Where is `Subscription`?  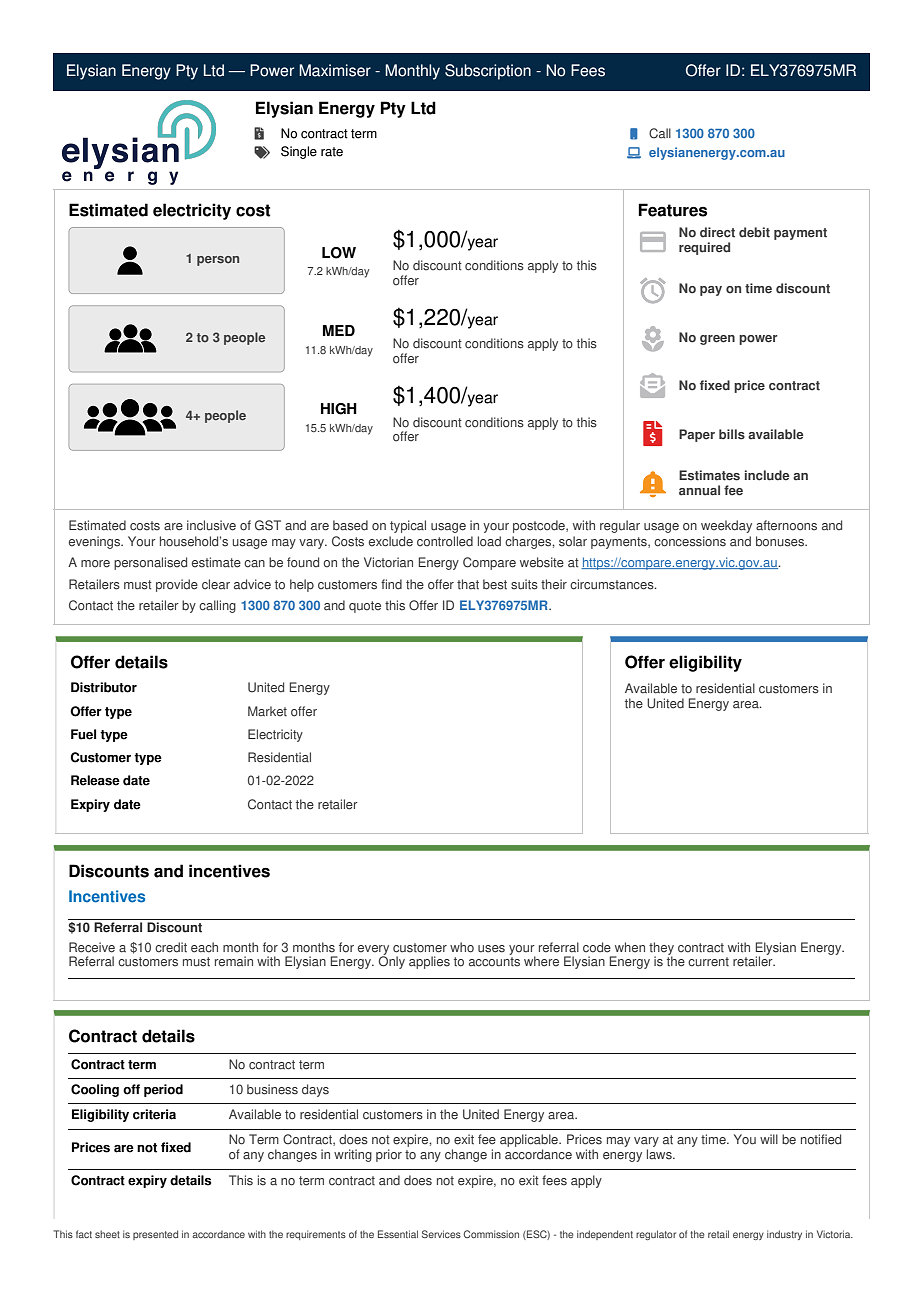 Subscription is located at coordinates (488, 72).
